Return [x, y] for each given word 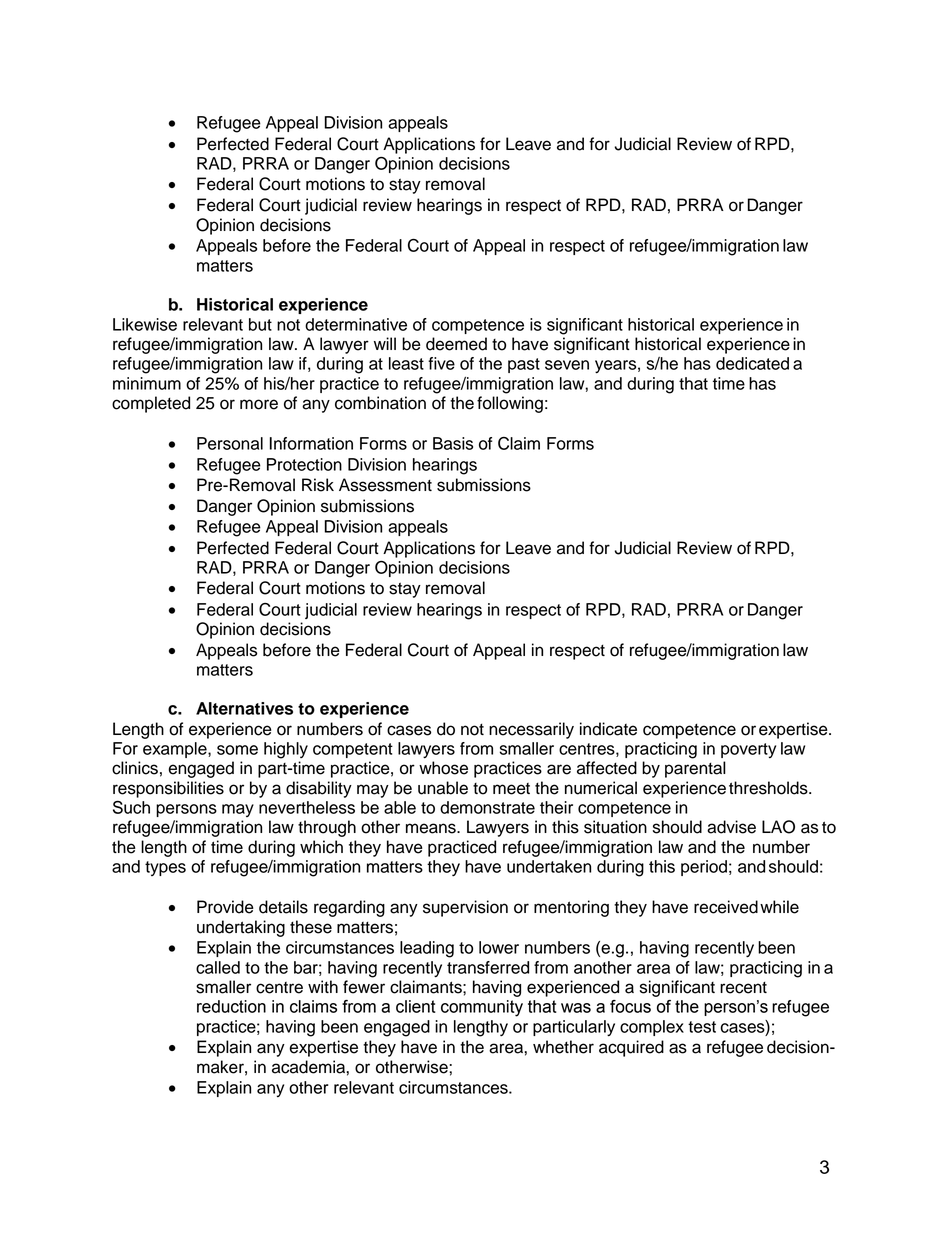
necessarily [531, 730]
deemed [456, 344]
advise [731, 827]
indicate [608, 729]
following [510, 404]
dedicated [752, 363]
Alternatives [244, 708]
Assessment [385, 485]
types [165, 868]
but [260, 324]
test [702, 1027]
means [432, 828]
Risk [318, 485]
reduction [231, 1006]
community [482, 1008]
